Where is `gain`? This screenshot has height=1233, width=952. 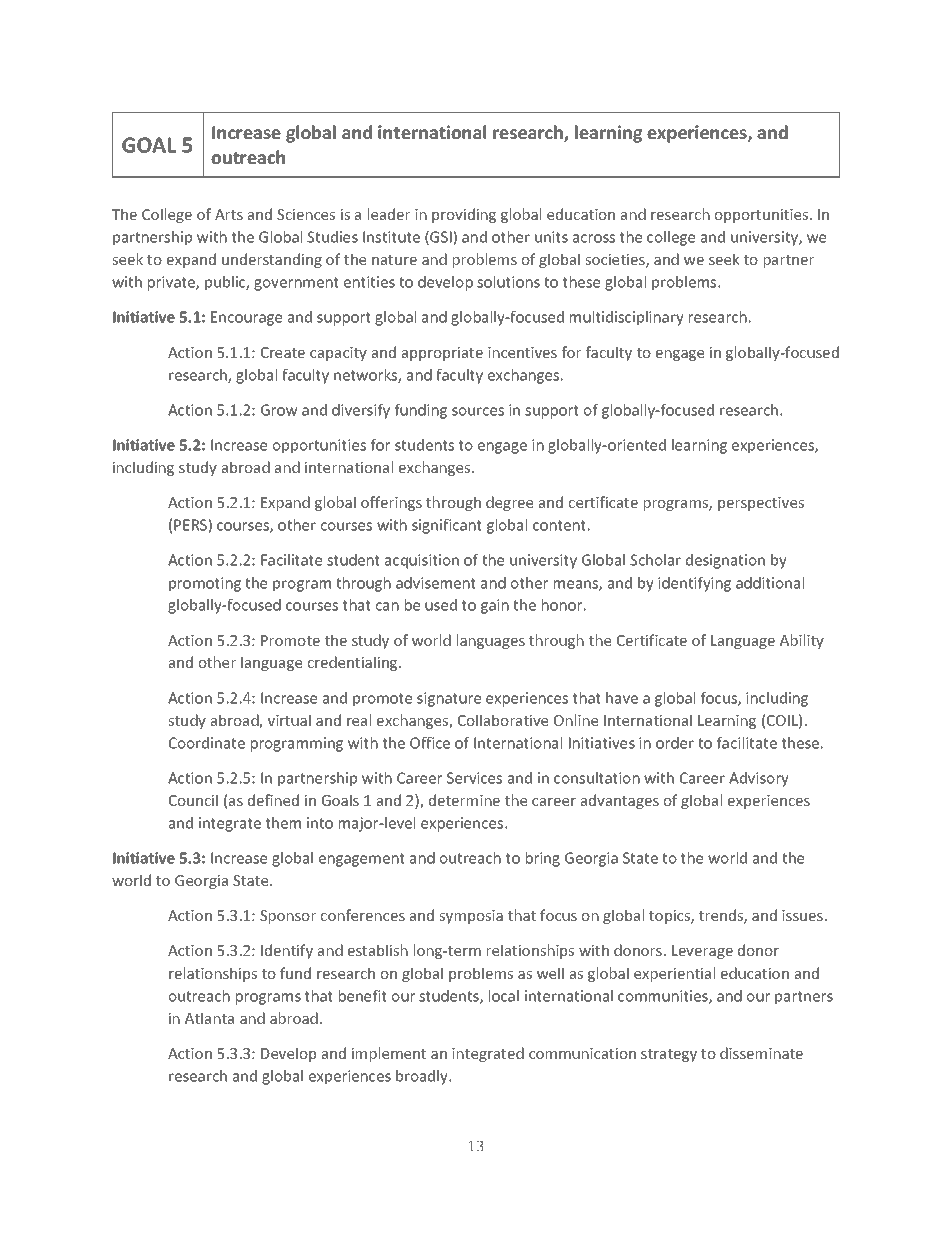
gain is located at coordinates (495, 606).
